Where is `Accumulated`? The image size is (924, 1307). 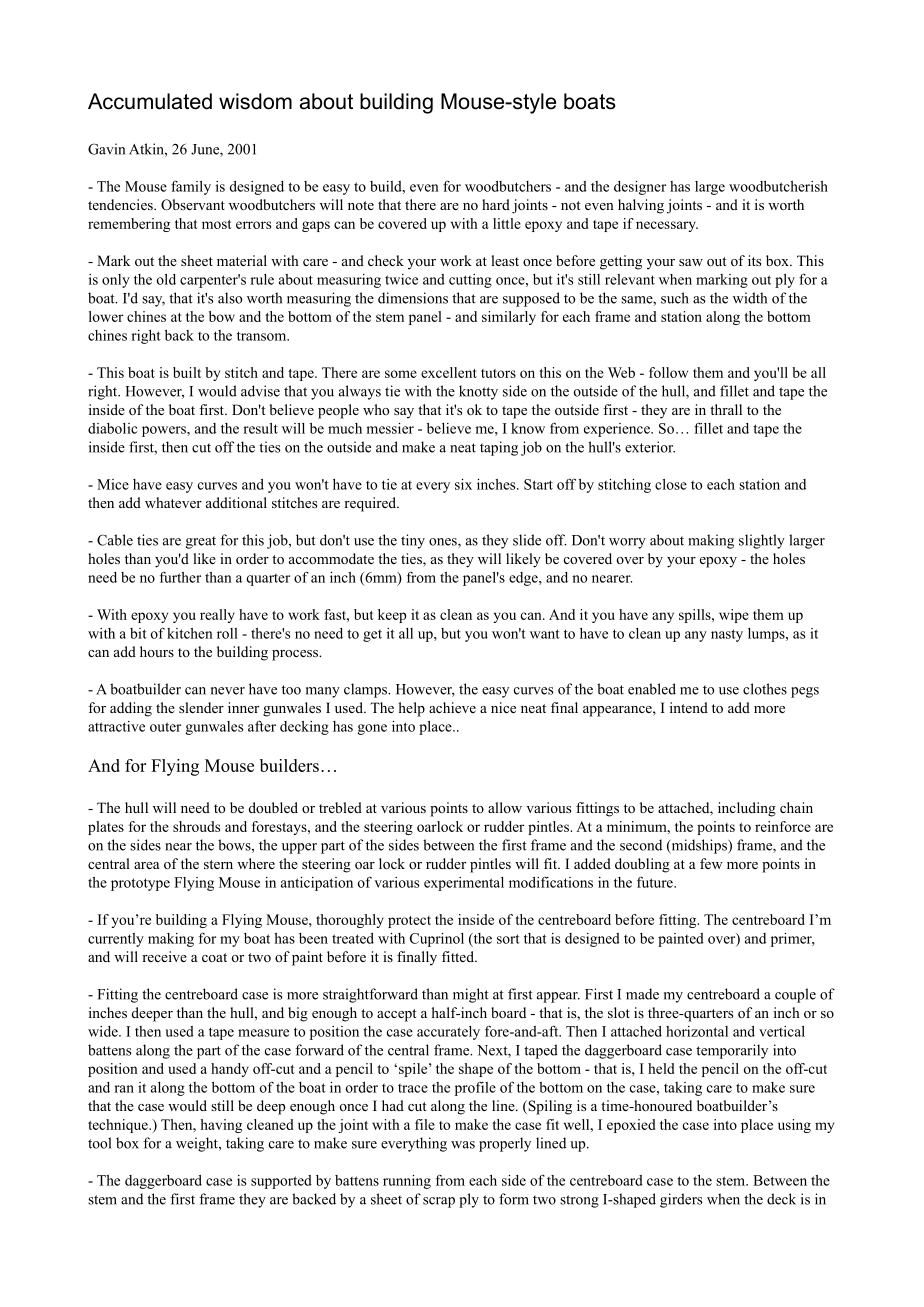 Accumulated is located at coordinates (150, 101).
